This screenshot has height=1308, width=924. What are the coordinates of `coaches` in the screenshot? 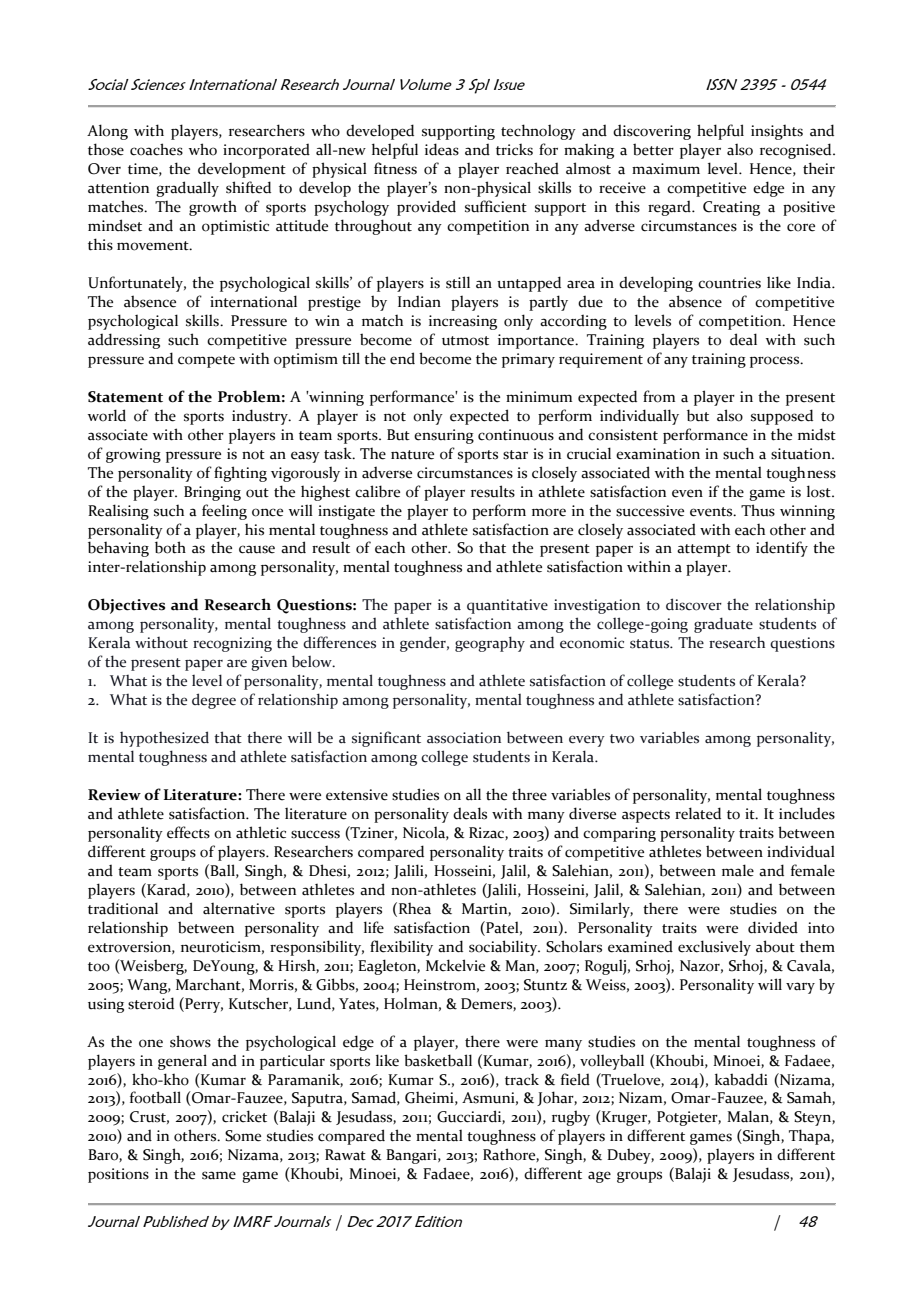 It's located at (156, 149).
